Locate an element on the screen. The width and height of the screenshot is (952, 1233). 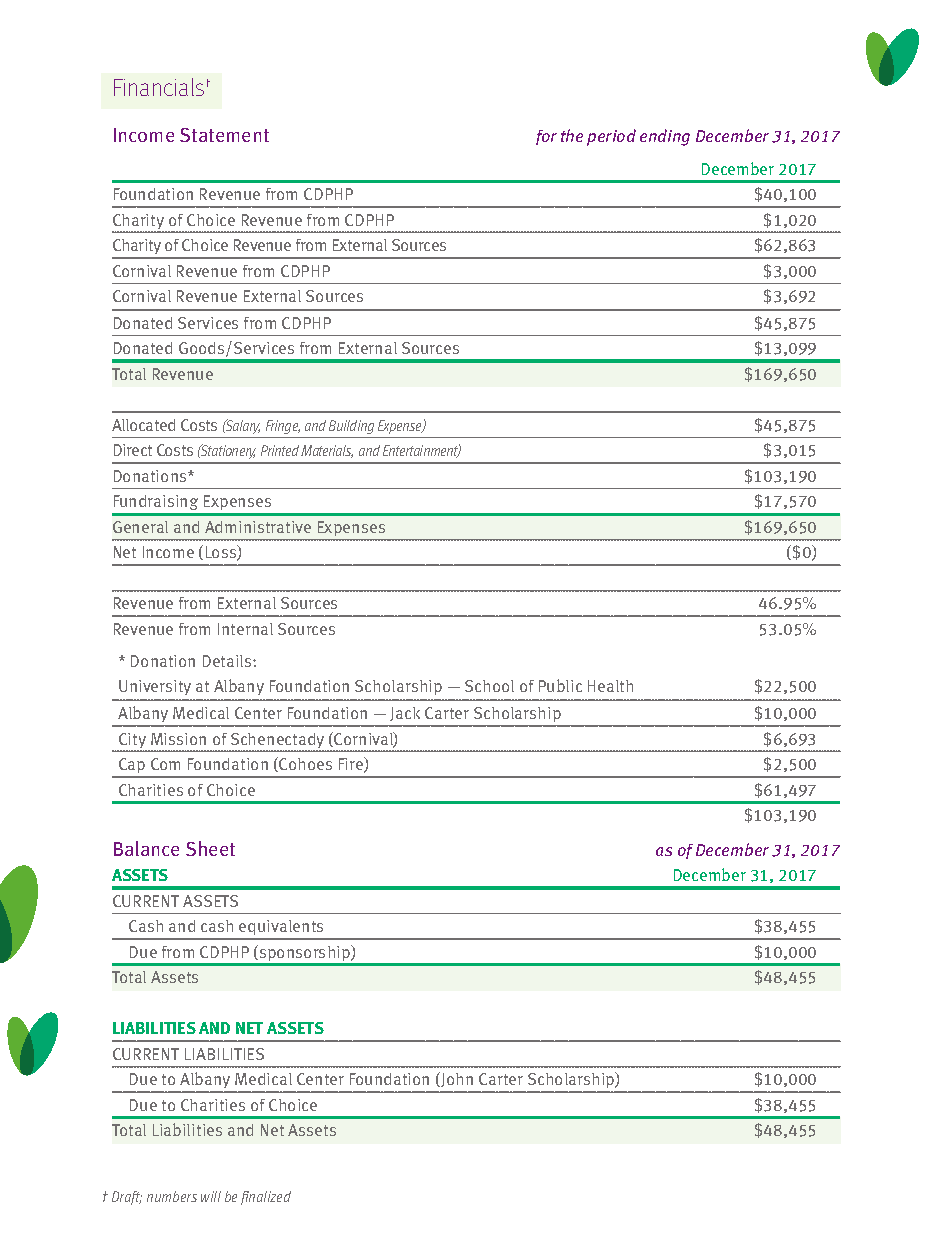
will is located at coordinates (211, 1196).
